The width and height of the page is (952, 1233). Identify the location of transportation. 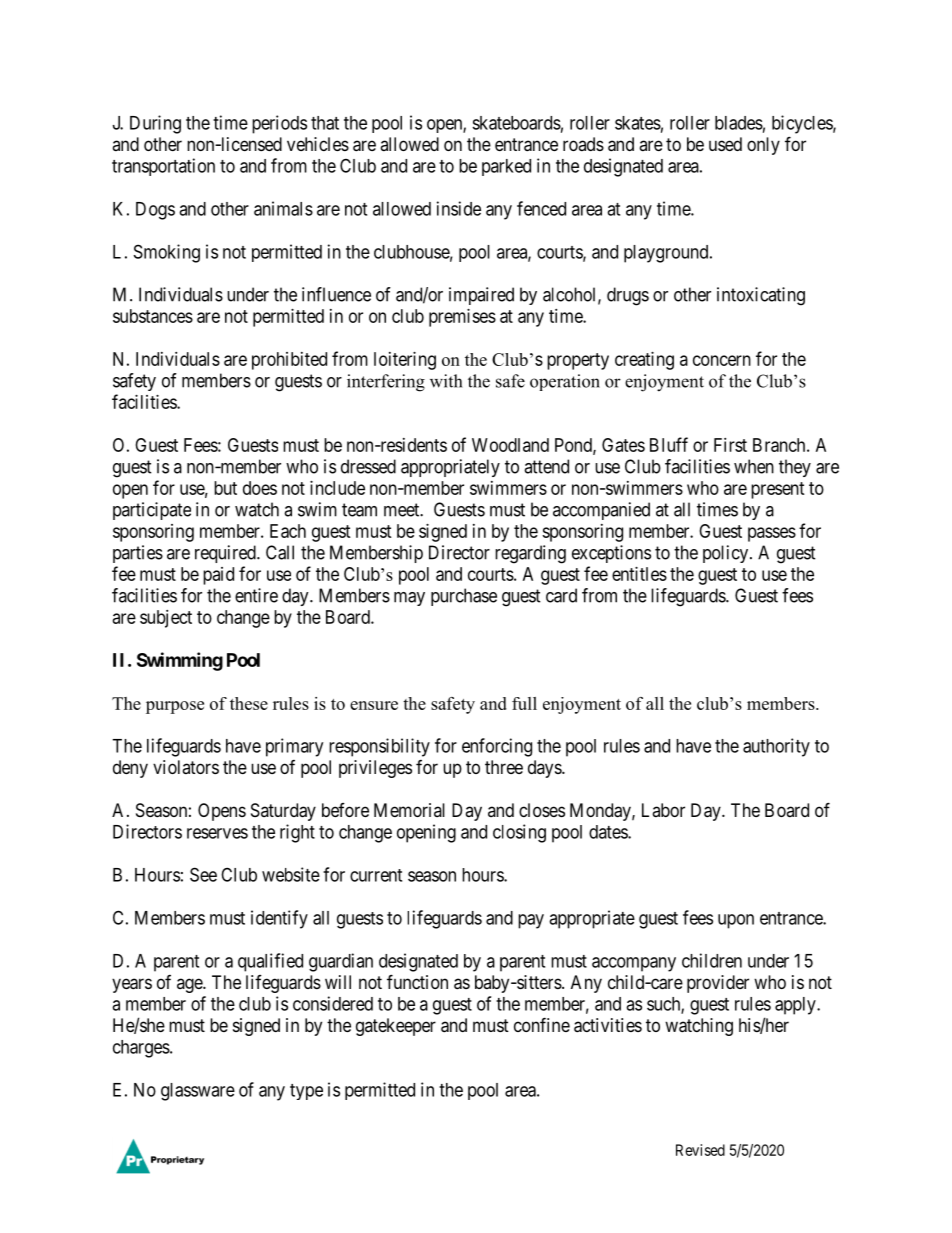
(163, 167).
